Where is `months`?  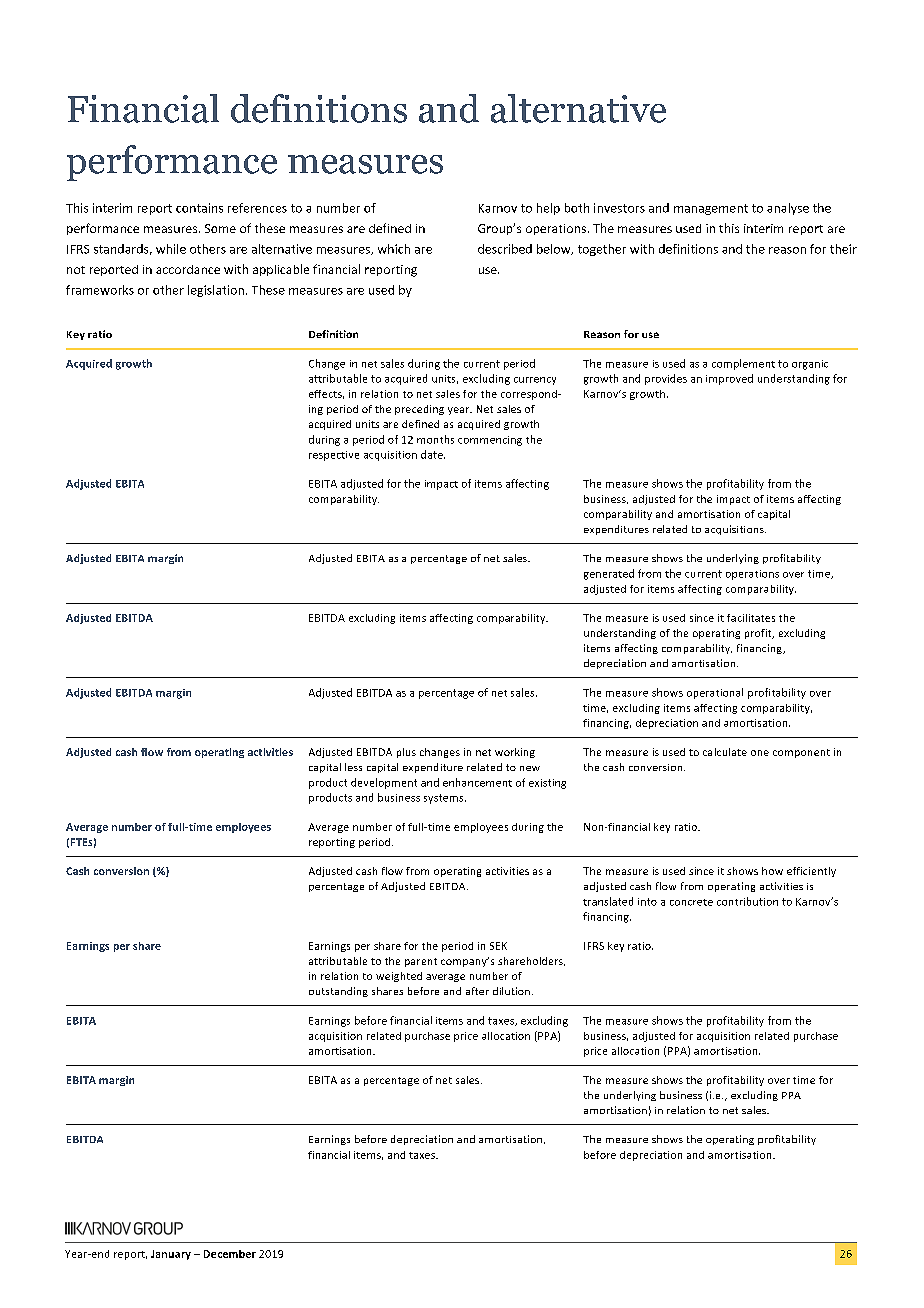 months is located at coordinates (435, 439).
